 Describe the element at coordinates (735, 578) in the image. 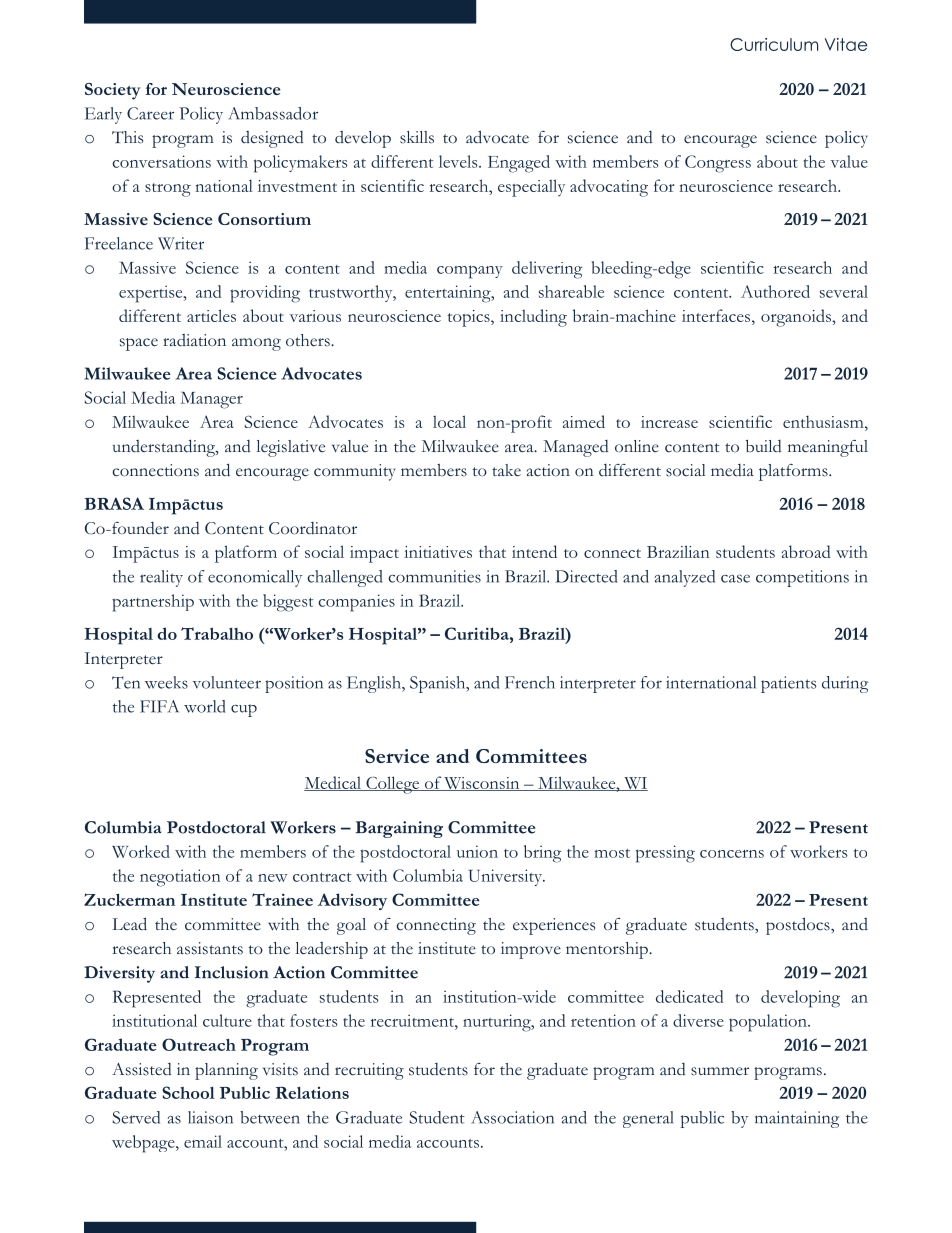

I see `case` at that location.
